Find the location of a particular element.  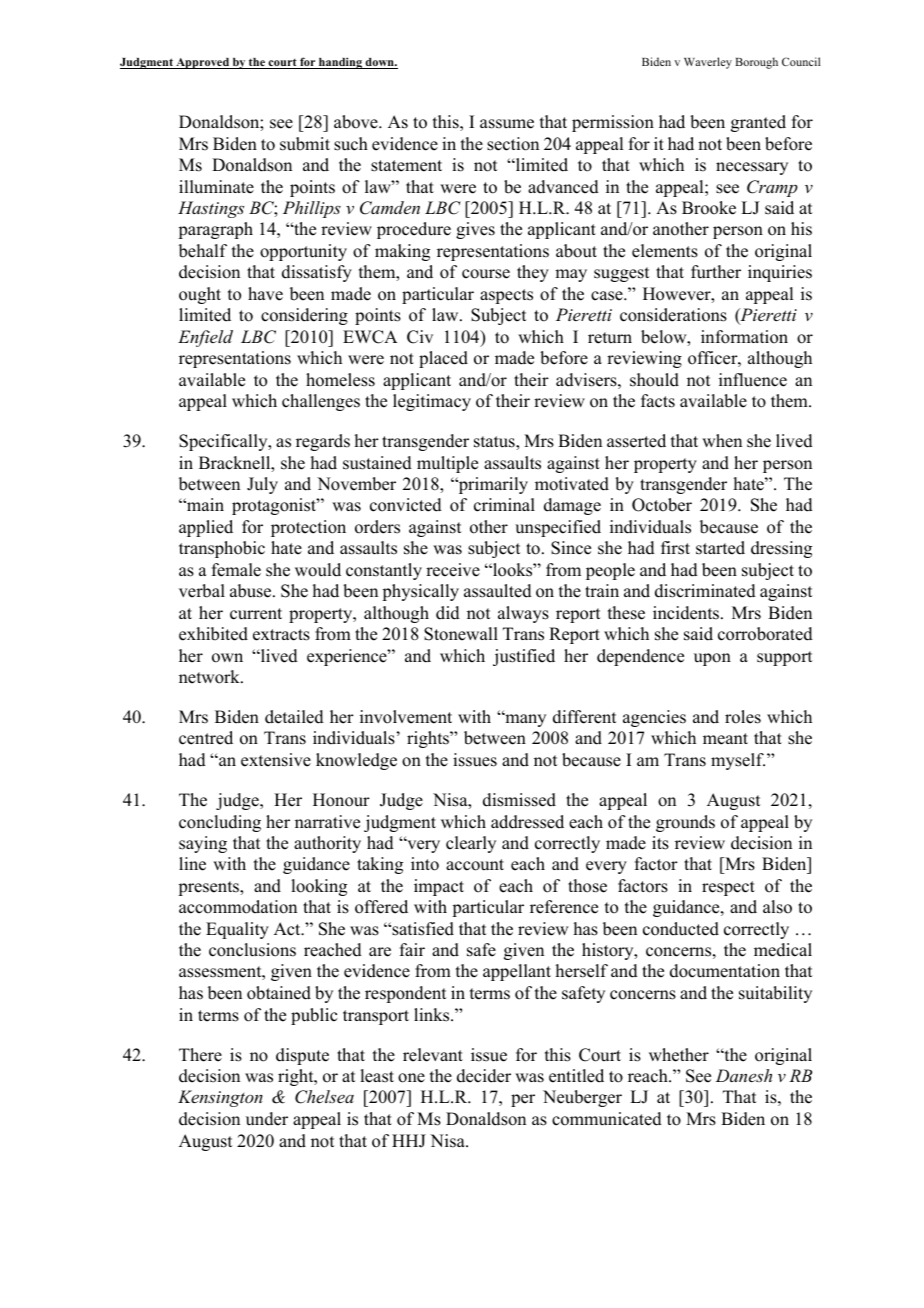

when is located at coordinates (722, 441).
